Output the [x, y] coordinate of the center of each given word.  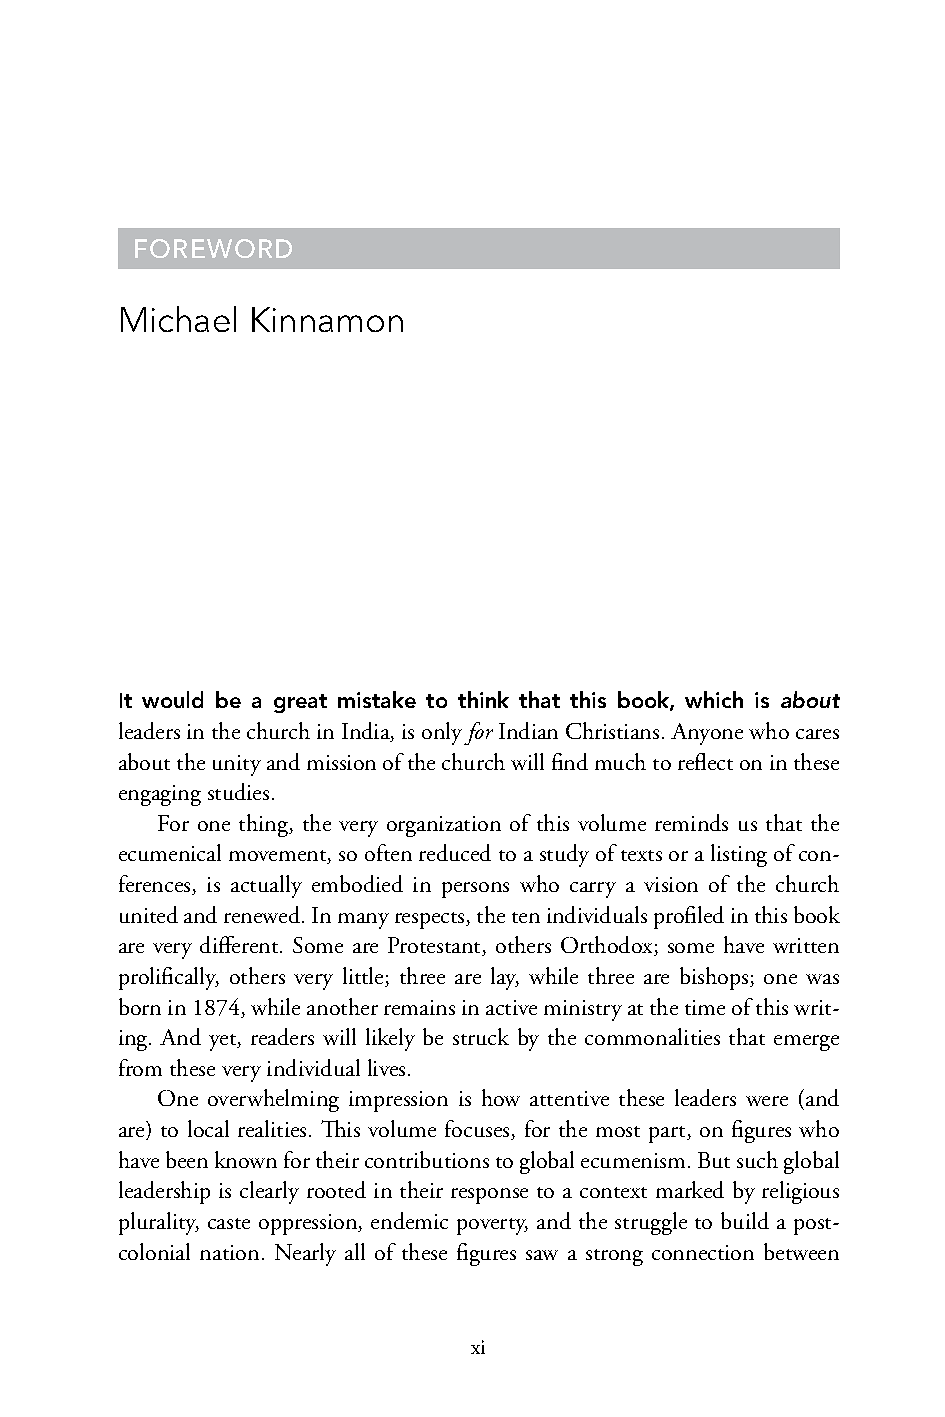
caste [229, 1223]
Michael [178, 319]
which [714, 699]
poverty [492, 1226]
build [745, 1220]
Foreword [213, 248]
